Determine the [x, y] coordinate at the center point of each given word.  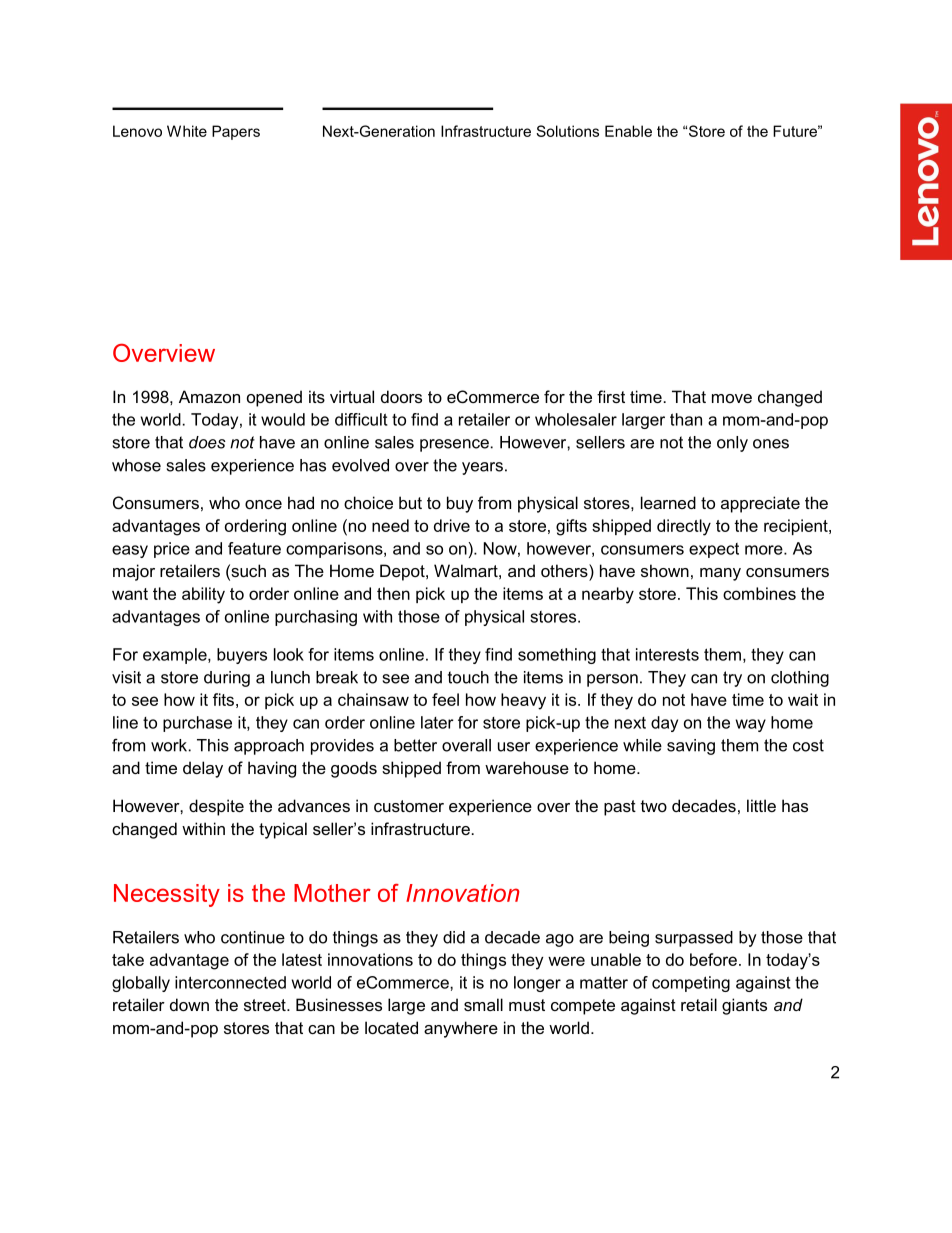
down [189, 1004]
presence [454, 445]
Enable [628, 131]
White [187, 131]
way [751, 725]
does [207, 442]
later [437, 722]
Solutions [567, 131]
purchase [197, 724]
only [732, 444]
